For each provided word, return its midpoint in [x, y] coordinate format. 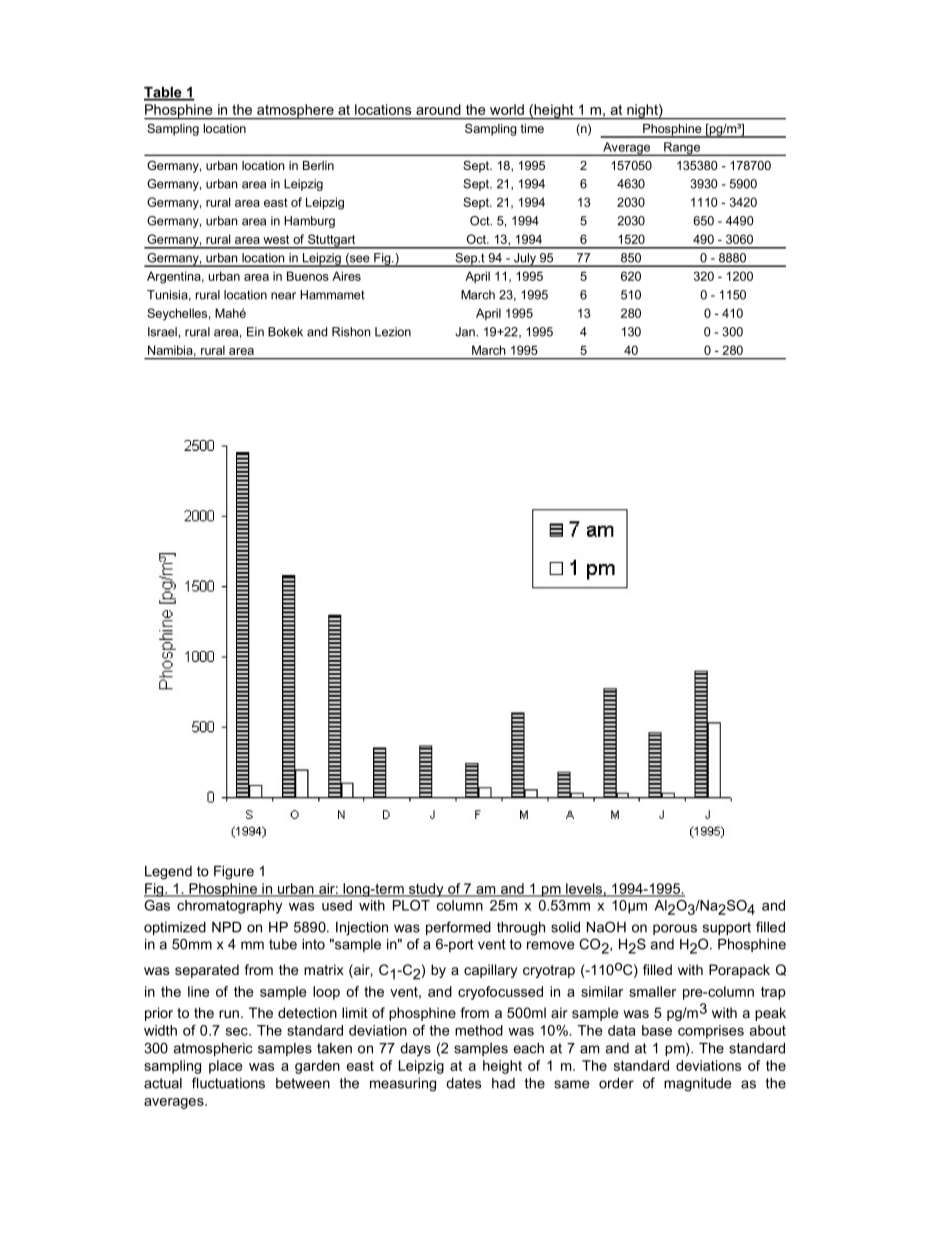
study [426, 890]
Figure [234, 873]
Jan [466, 332]
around [438, 109]
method [479, 1030]
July [525, 260]
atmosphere [295, 112]
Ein [255, 332]
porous [675, 929]
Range [682, 149]
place [226, 1067]
